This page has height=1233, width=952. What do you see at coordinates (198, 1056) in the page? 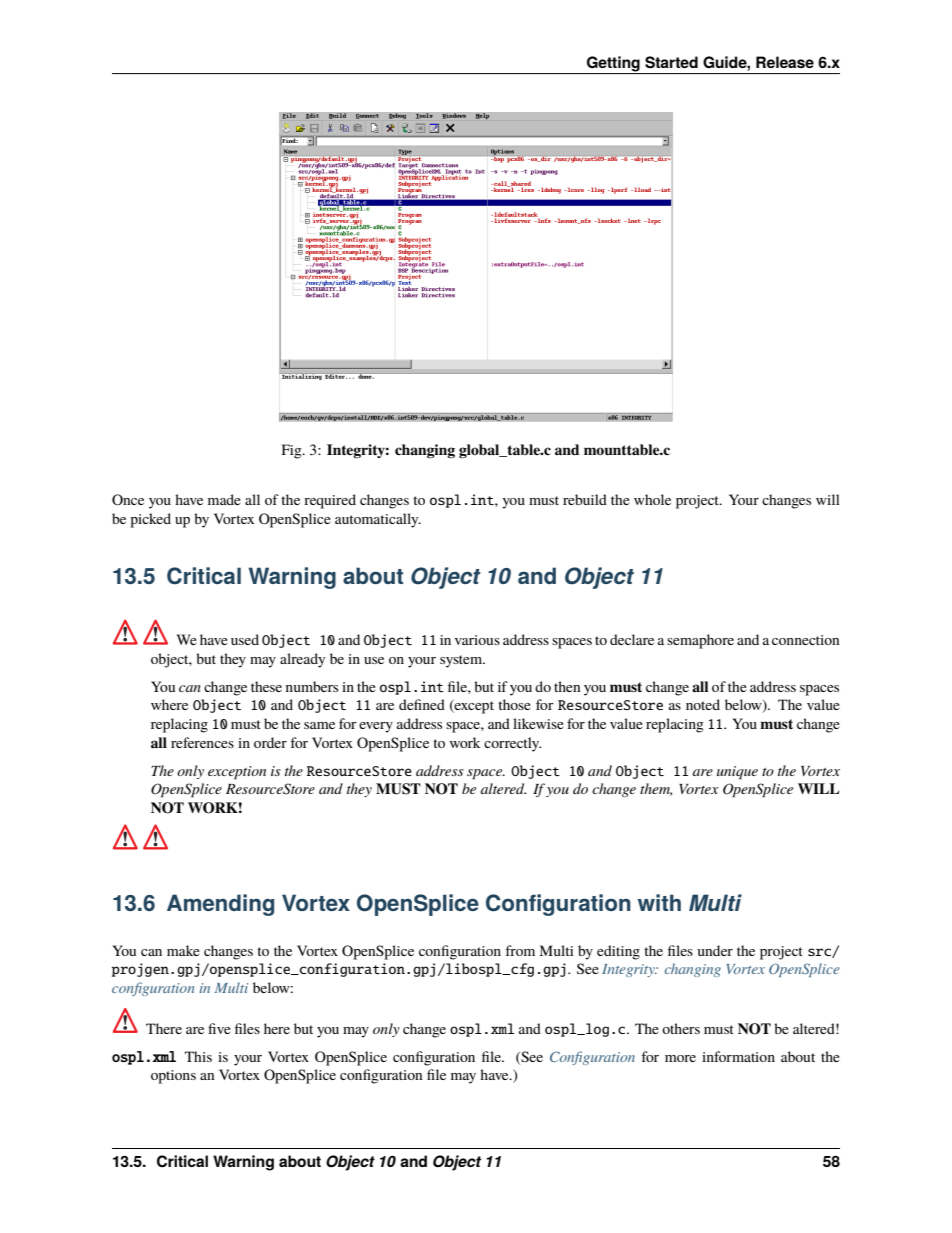
I see `This` at bounding box center [198, 1056].
